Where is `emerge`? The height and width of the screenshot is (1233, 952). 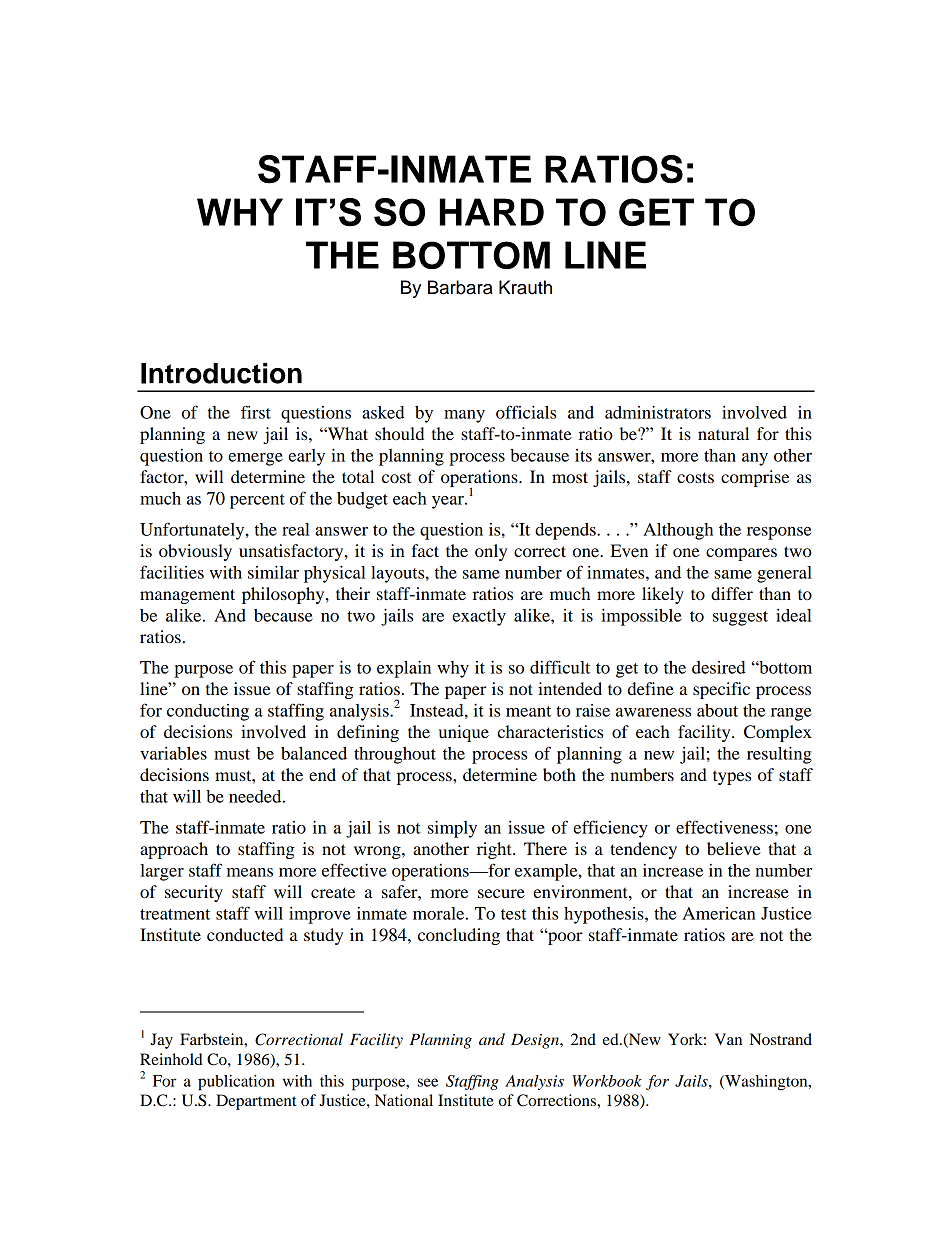
emerge is located at coordinates (255, 459).
